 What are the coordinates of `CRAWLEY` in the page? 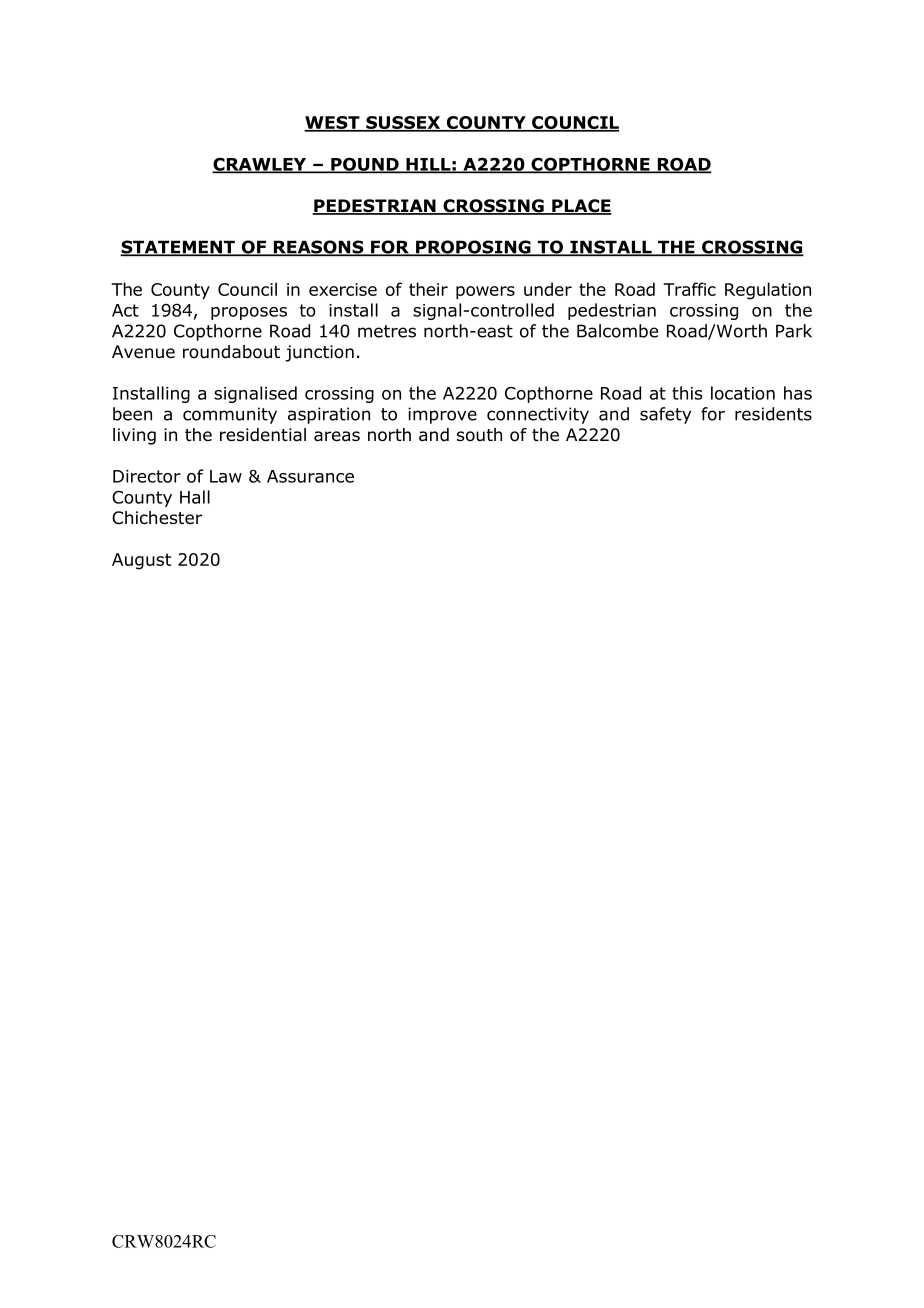 It's located at (260, 165).
